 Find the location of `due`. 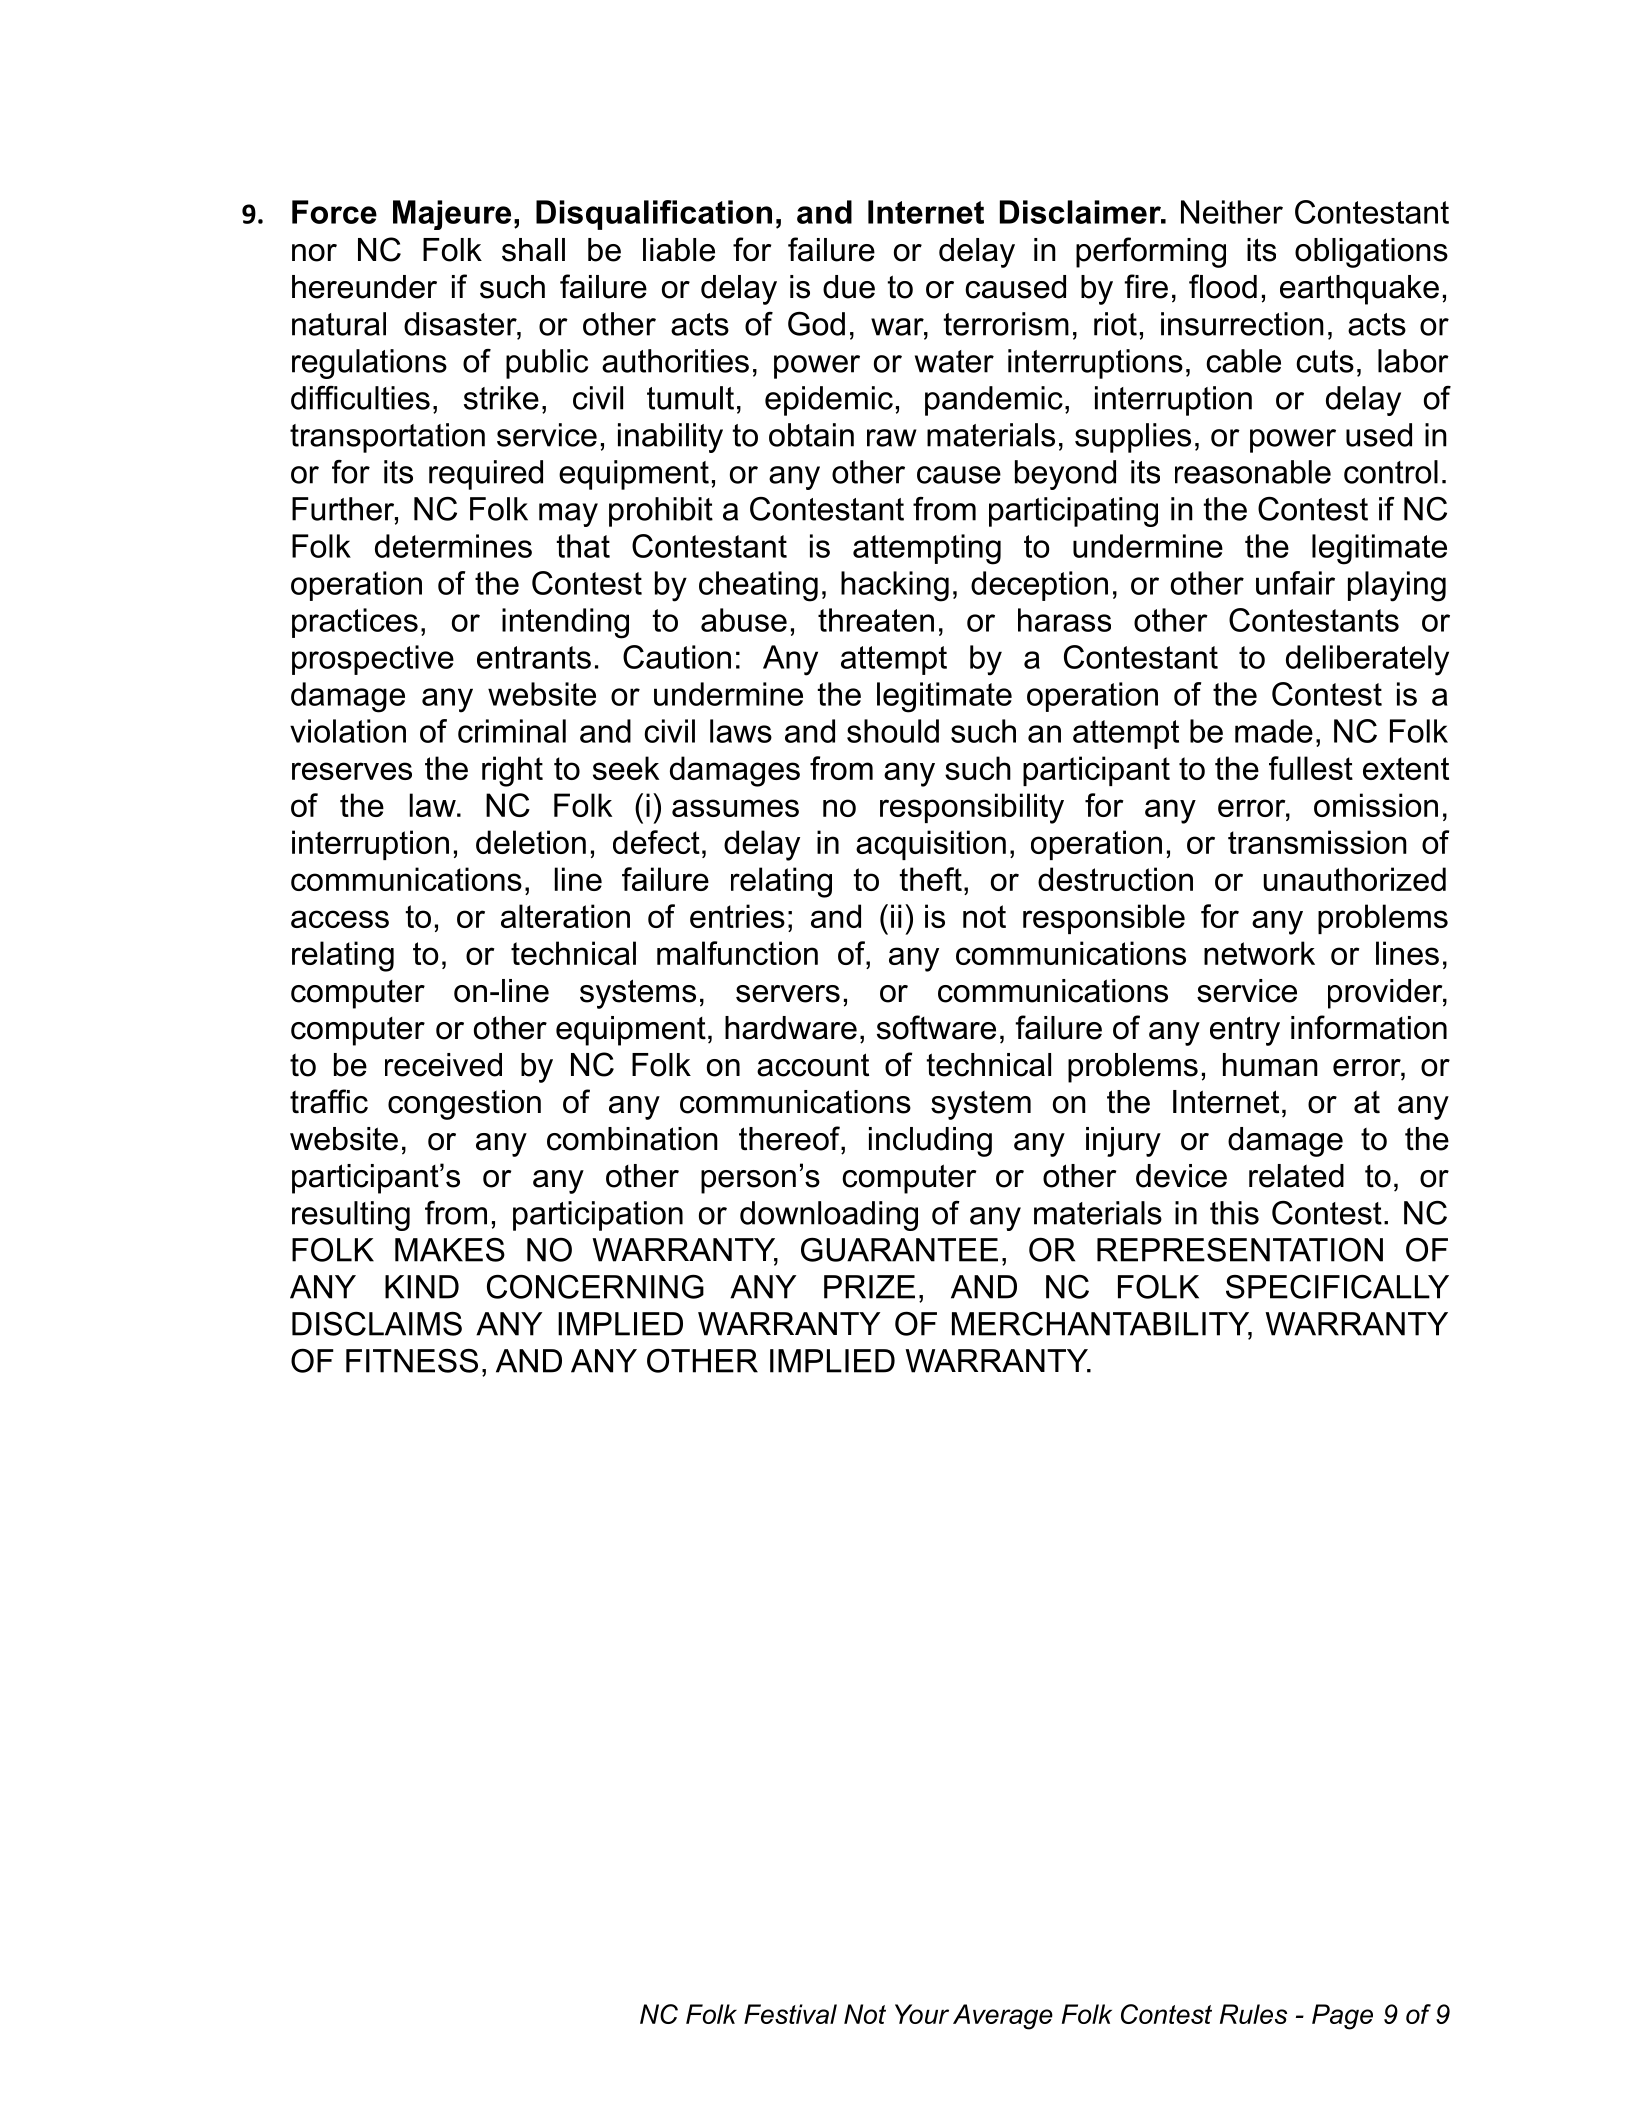

due is located at coordinates (849, 287).
